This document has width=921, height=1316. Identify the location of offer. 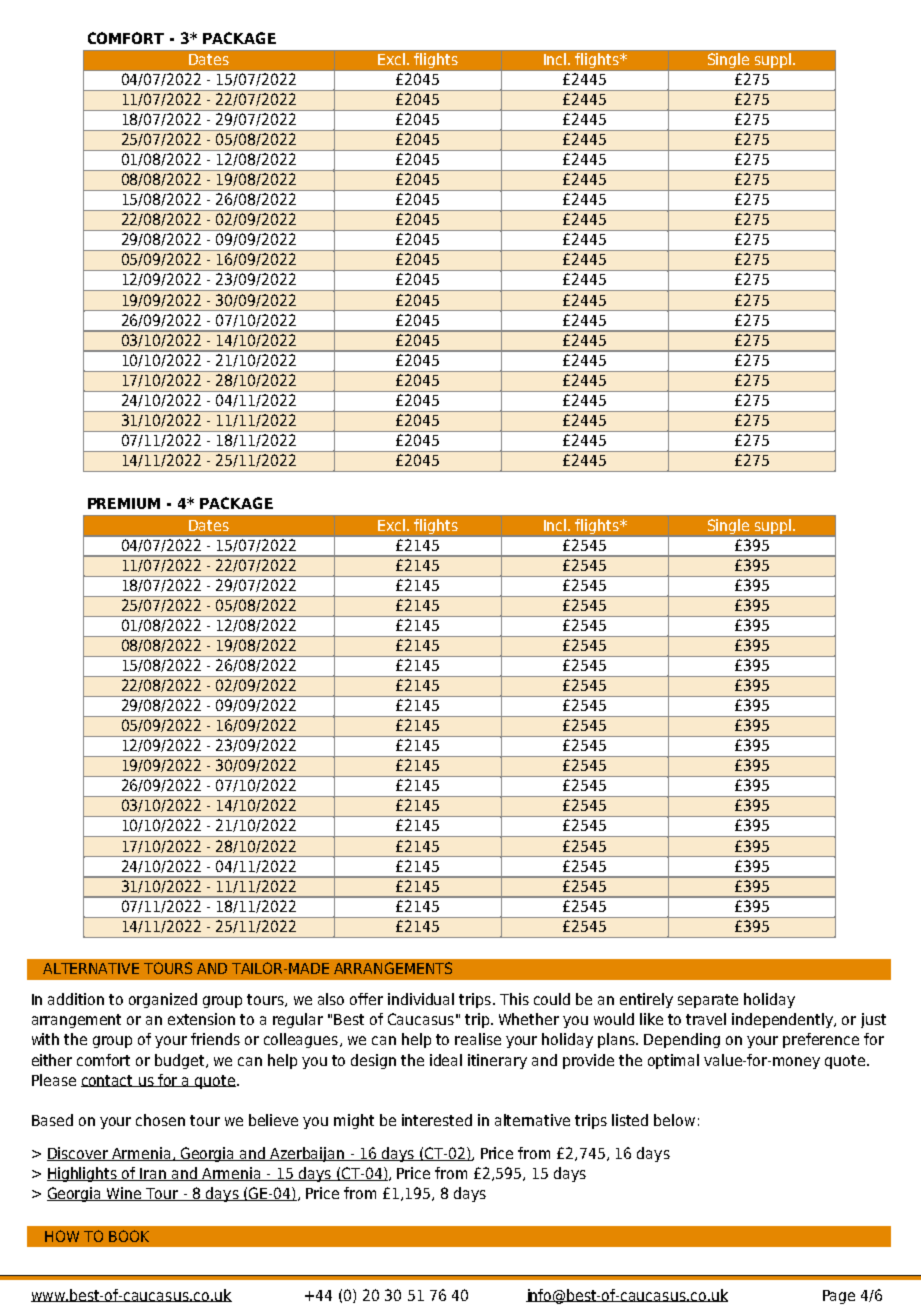
(366, 999).
